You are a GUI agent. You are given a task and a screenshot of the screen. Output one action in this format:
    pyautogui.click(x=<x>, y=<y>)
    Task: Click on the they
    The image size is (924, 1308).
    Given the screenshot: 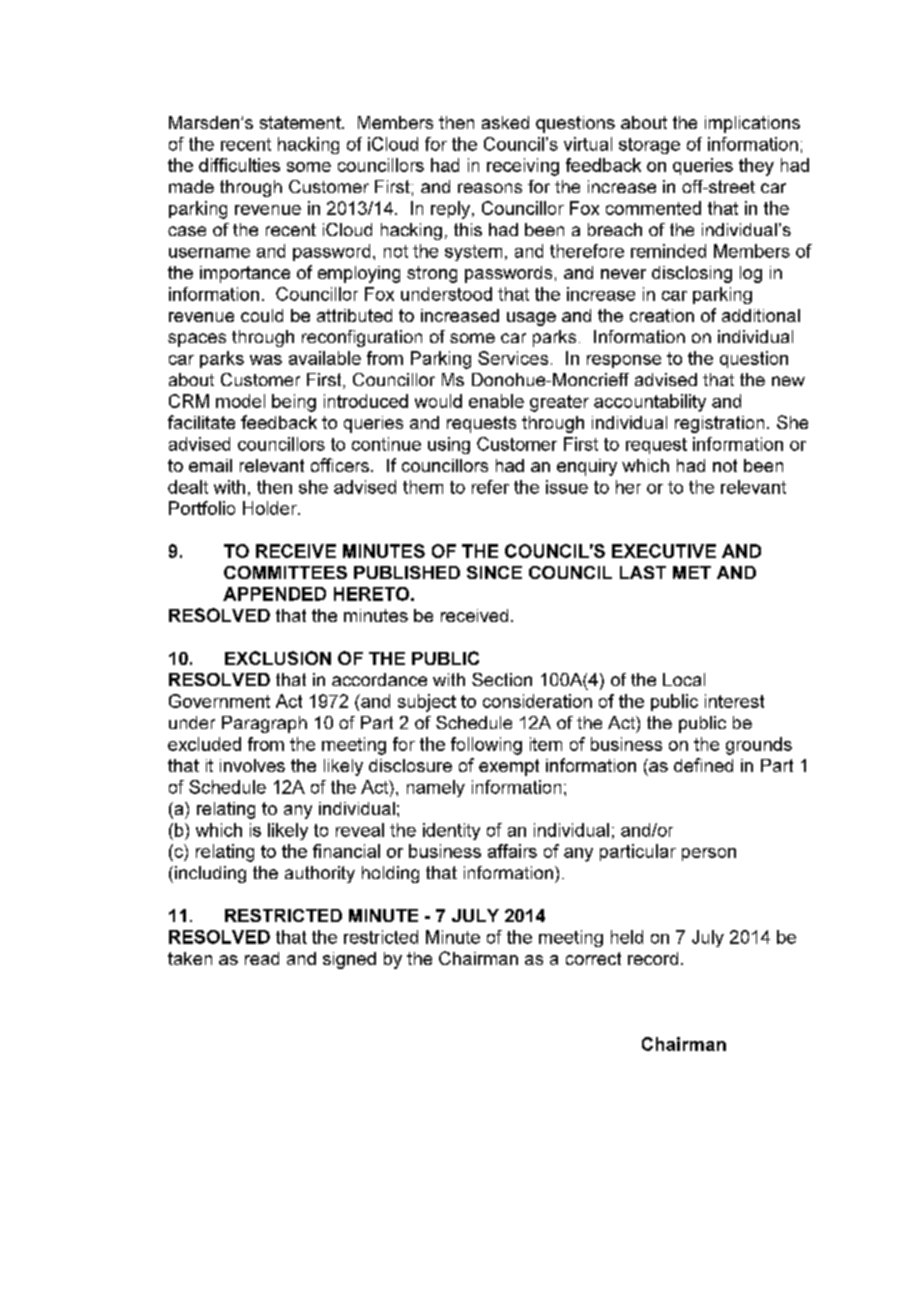 What is the action you would take?
    pyautogui.click(x=756, y=167)
